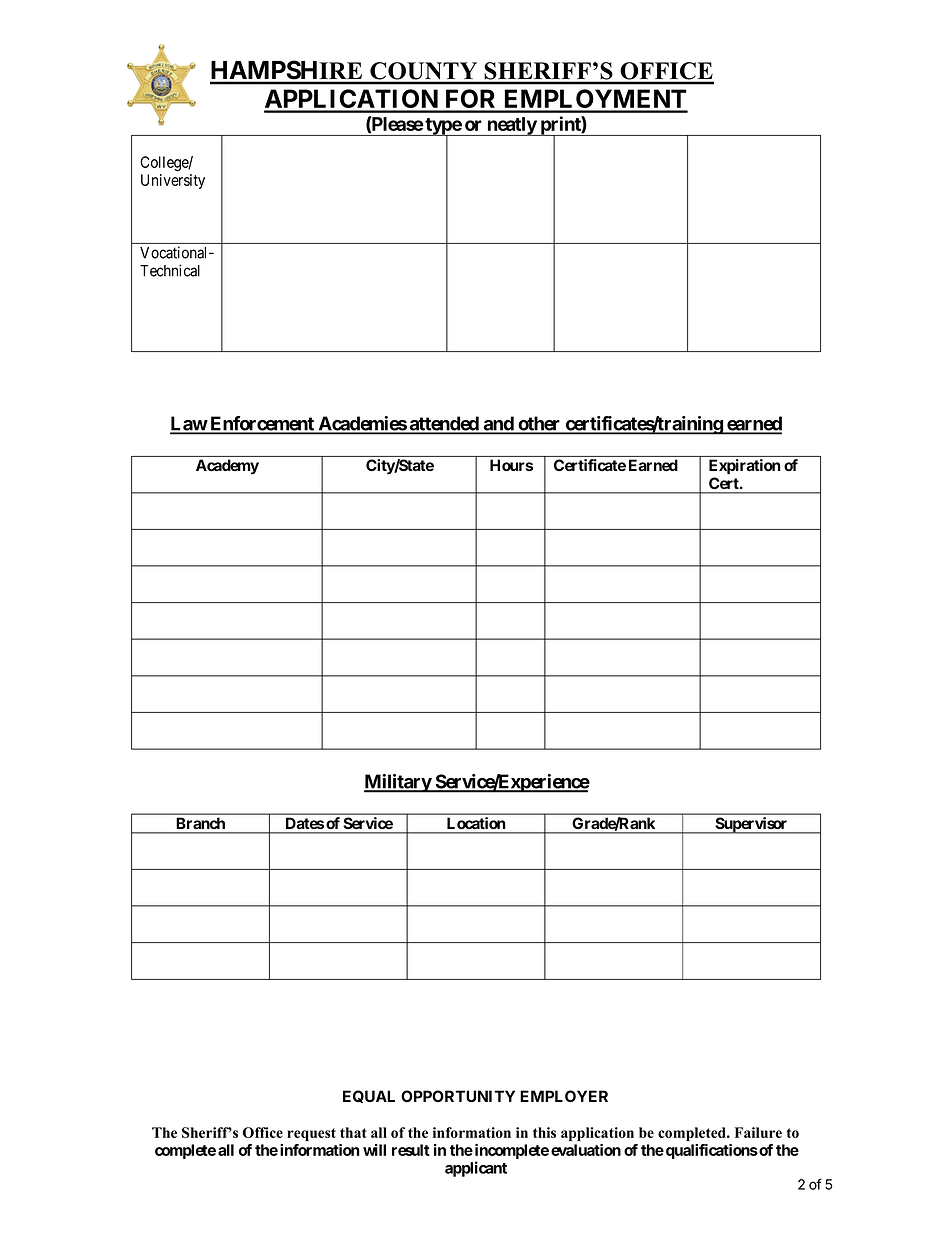 This screenshot has height=1233, width=952. What do you see at coordinates (227, 467) in the screenshot?
I see `Academy` at bounding box center [227, 467].
